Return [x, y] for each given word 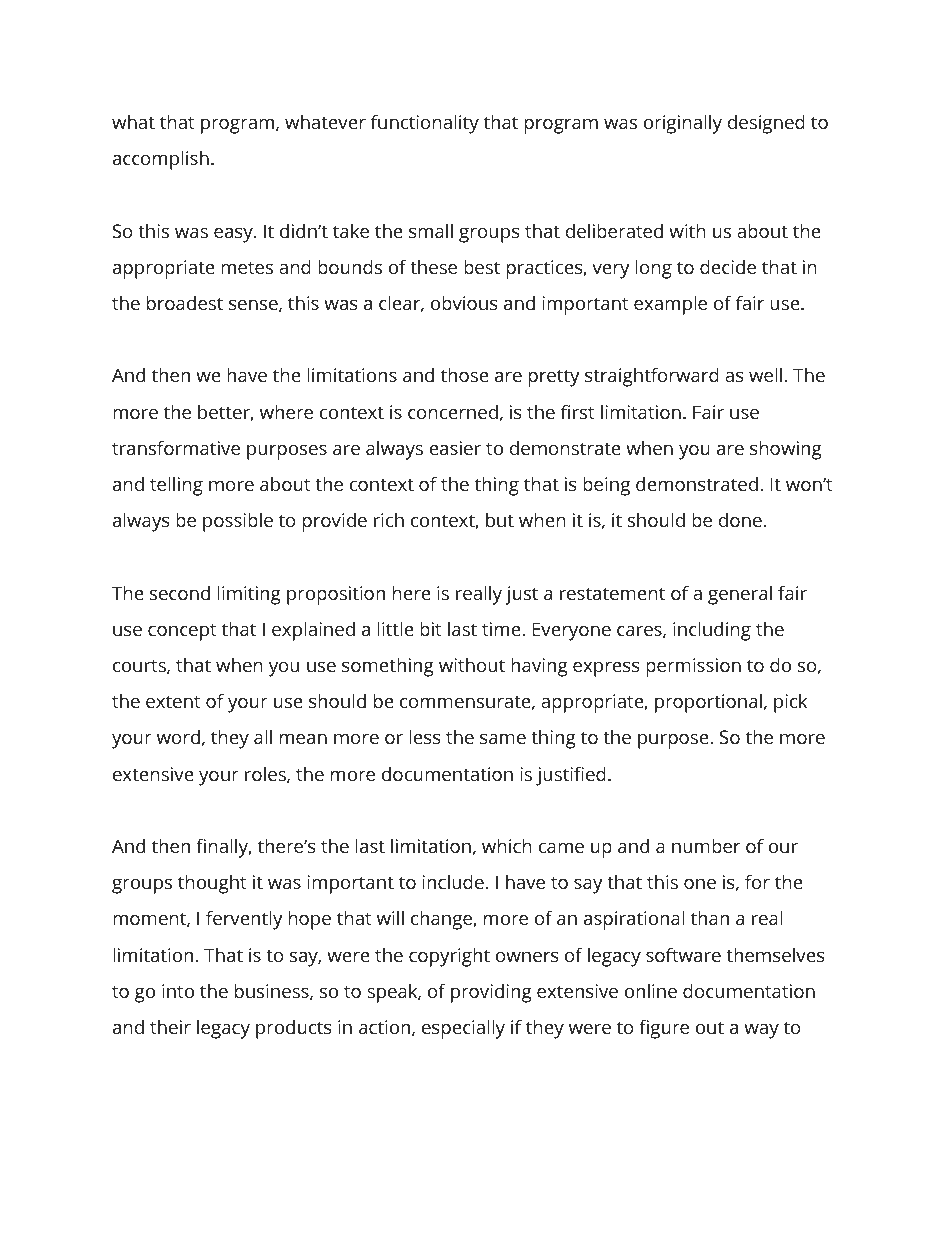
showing [786, 450]
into [178, 991]
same [503, 739]
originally [683, 124]
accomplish [161, 160]
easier [455, 448]
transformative [176, 447]
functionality [425, 124]
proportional [708, 703]
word [178, 737]
